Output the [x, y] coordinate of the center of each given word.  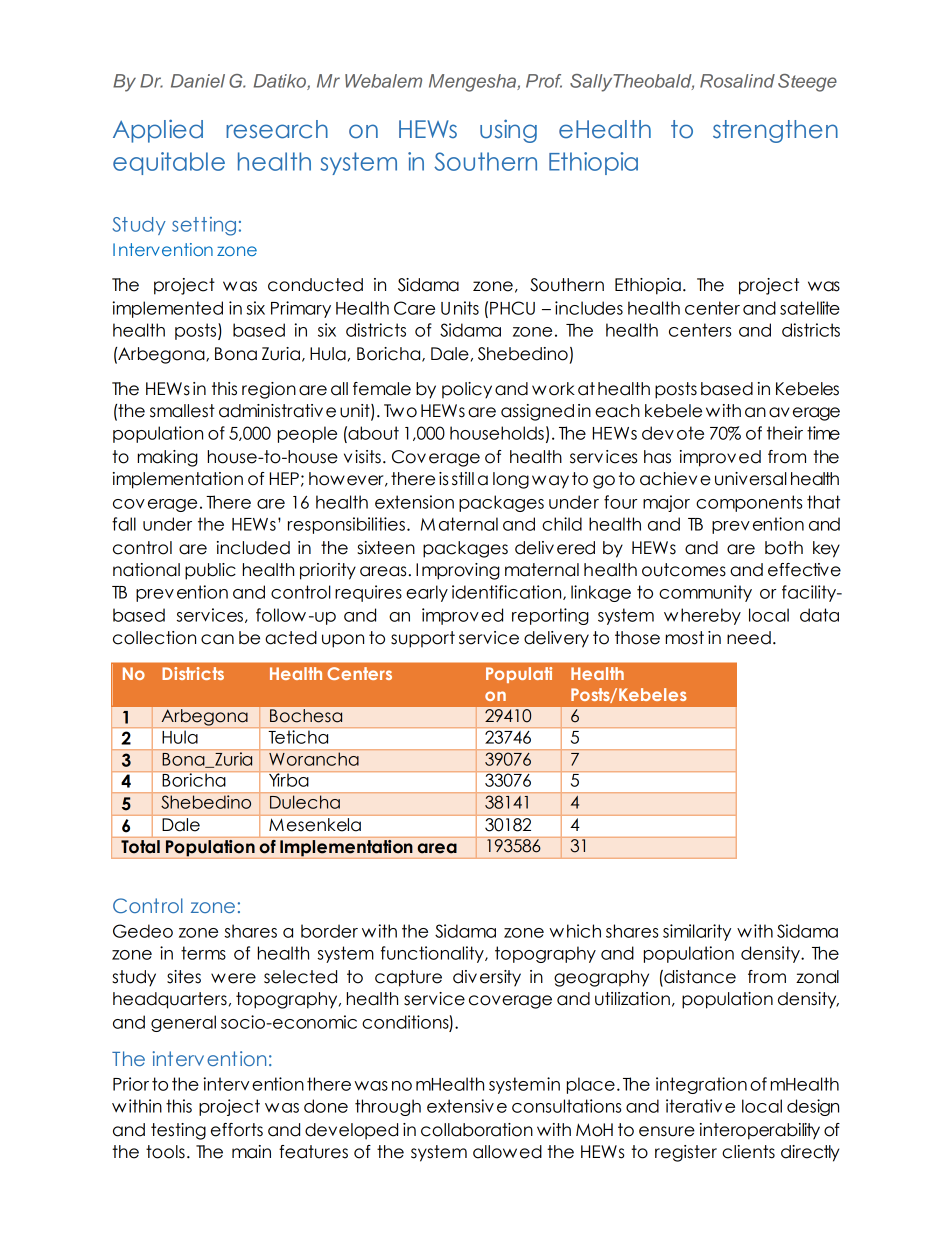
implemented [167, 309]
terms [203, 953]
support [423, 639]
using [508, 131]
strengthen [775, 131]
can [217, 639]
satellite [810, 308]
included [253, 548]
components [749, 503]
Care [414, 308]
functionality [433, 954]
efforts [237, 1130]
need [749, 638]
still [463, 479]
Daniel [198, 81]
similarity [697, 932]
